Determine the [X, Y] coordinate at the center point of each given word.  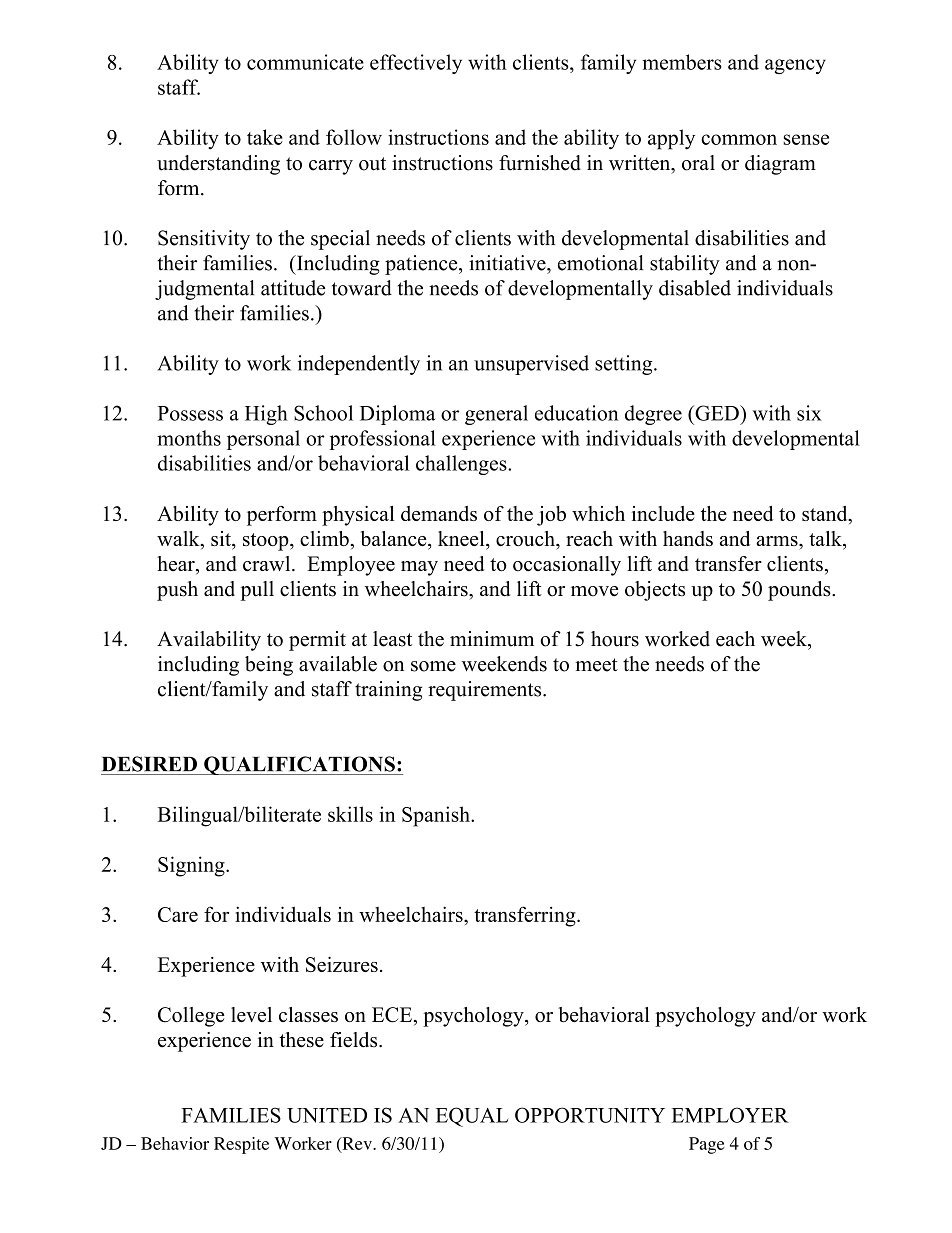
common [739, 139]
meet [596, 665]
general [496, 415]
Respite [241, 1145]
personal [263, 440]
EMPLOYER [730, 1115]
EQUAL [472, 1117]
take [265, 137]
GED [717, 413]
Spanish [437, 816]
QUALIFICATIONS [299, 765]
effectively [416, 64]
